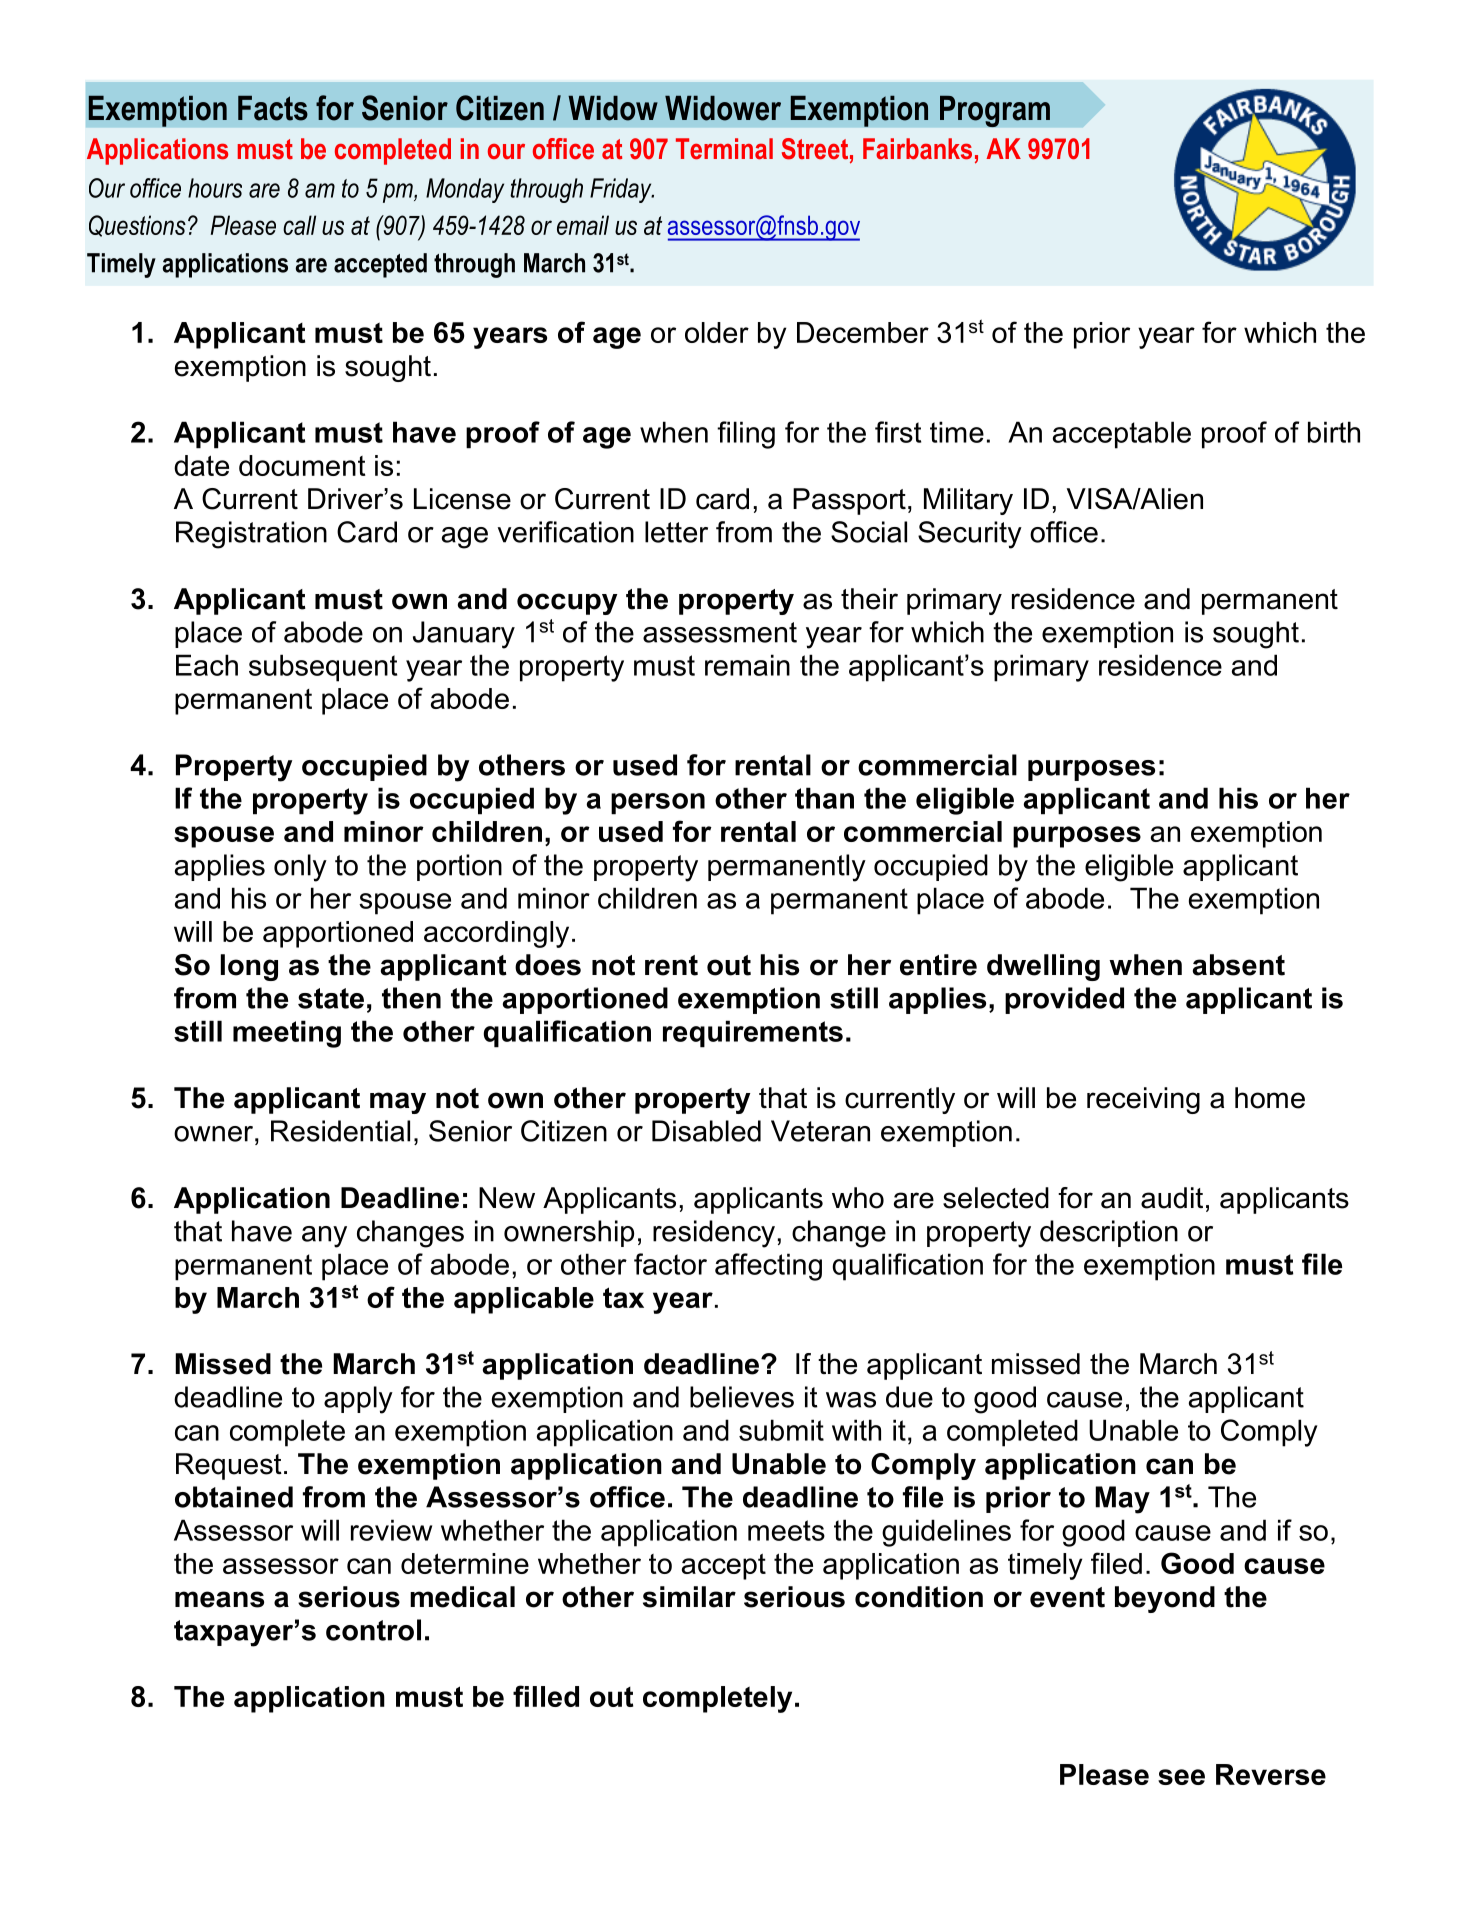 This screenshot has width=1476, height=1910. Describe the element at coordinates (373, 1630) in the screenshot. I see `control` at that location.
